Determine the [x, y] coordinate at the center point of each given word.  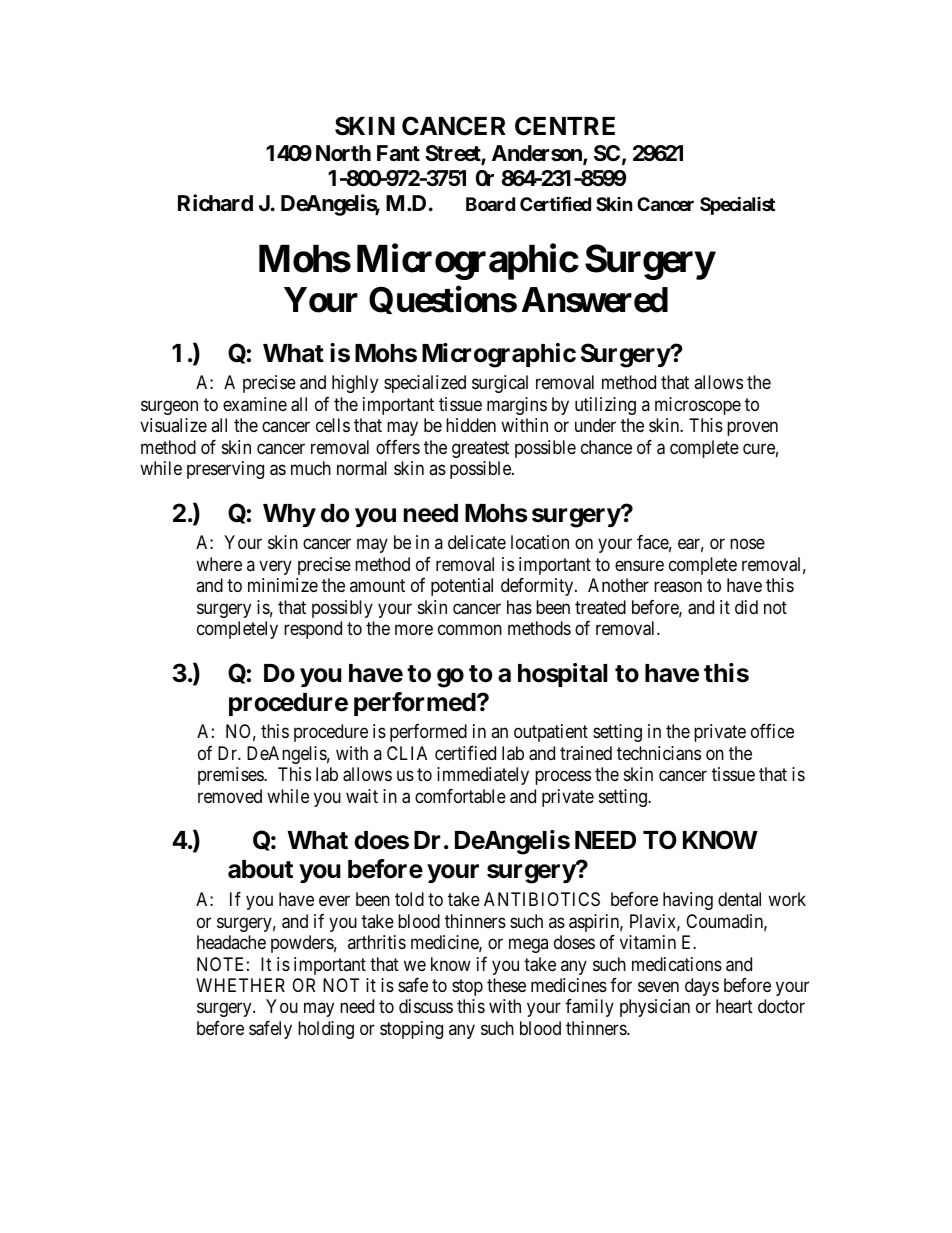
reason [678, 587]
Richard [215, 203]
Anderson [538, 154]
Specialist [737, 205]
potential [462, 587]
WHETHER [240, 985]
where [219, 564]
